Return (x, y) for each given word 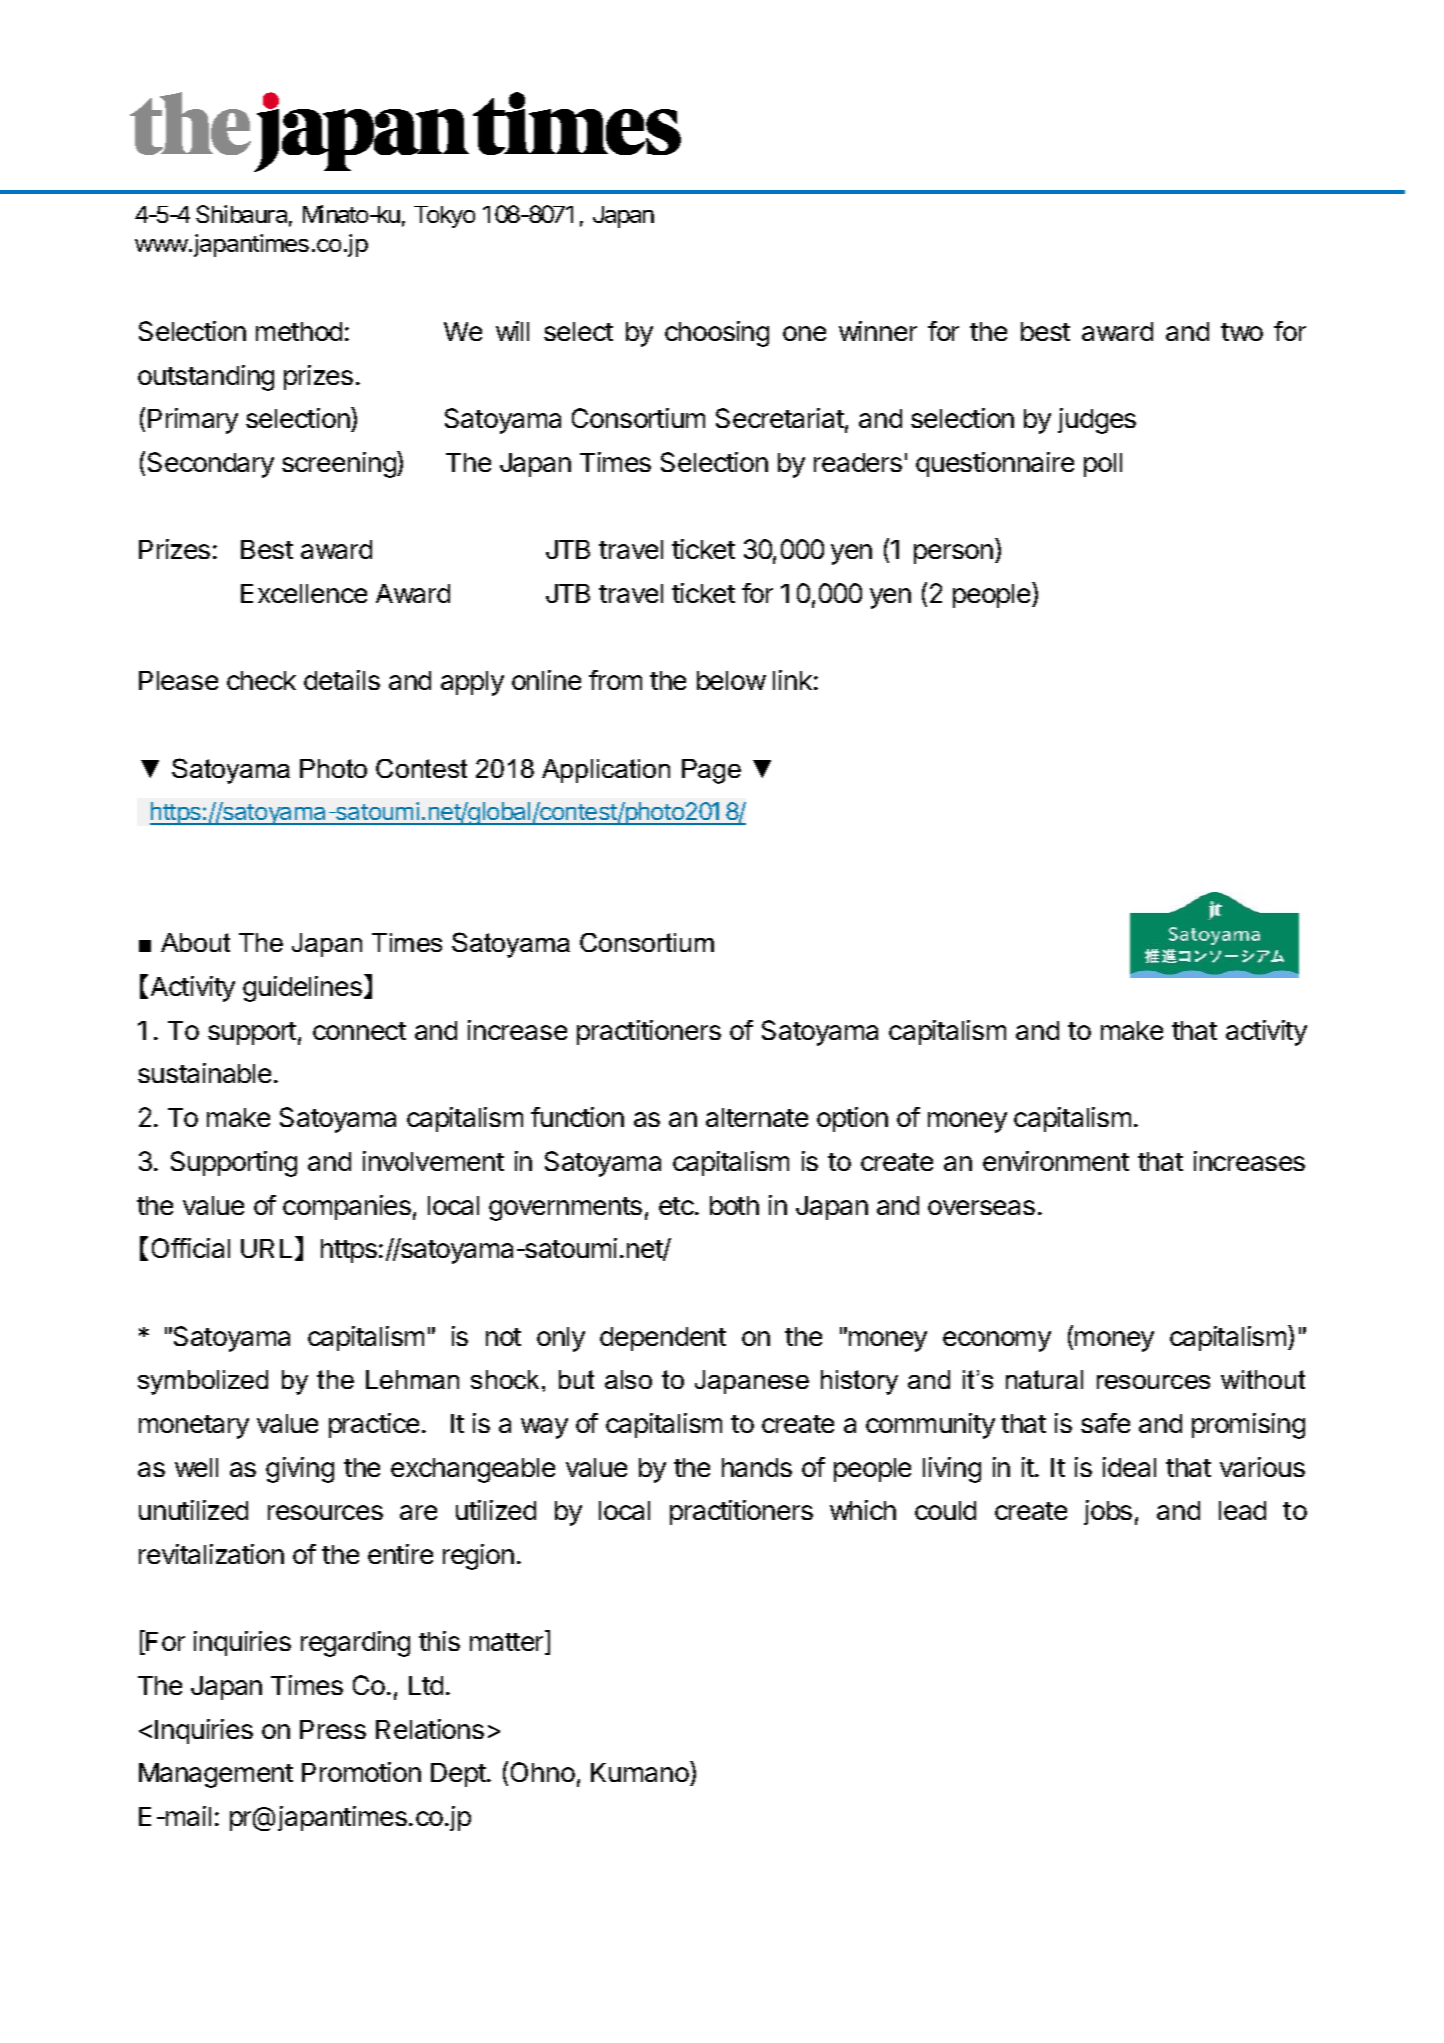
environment (1056, 1161)
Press (333, 1729)
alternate (757, 1117)
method (299, 331)
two (1242, 332)
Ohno (543, 1772)
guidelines (302, 989)
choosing (717, 334)
